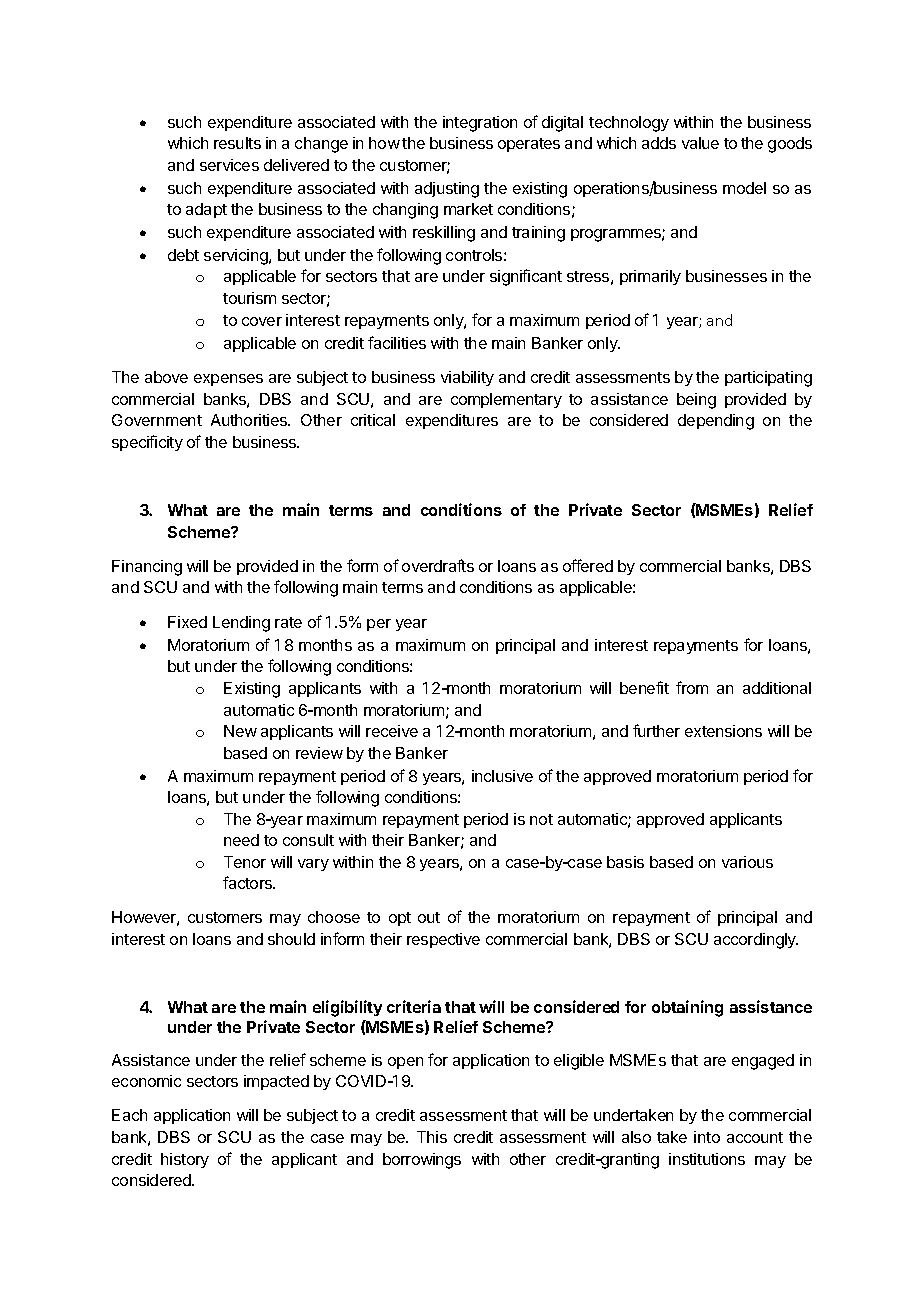  I want to click on integration, so click(480, 124).
